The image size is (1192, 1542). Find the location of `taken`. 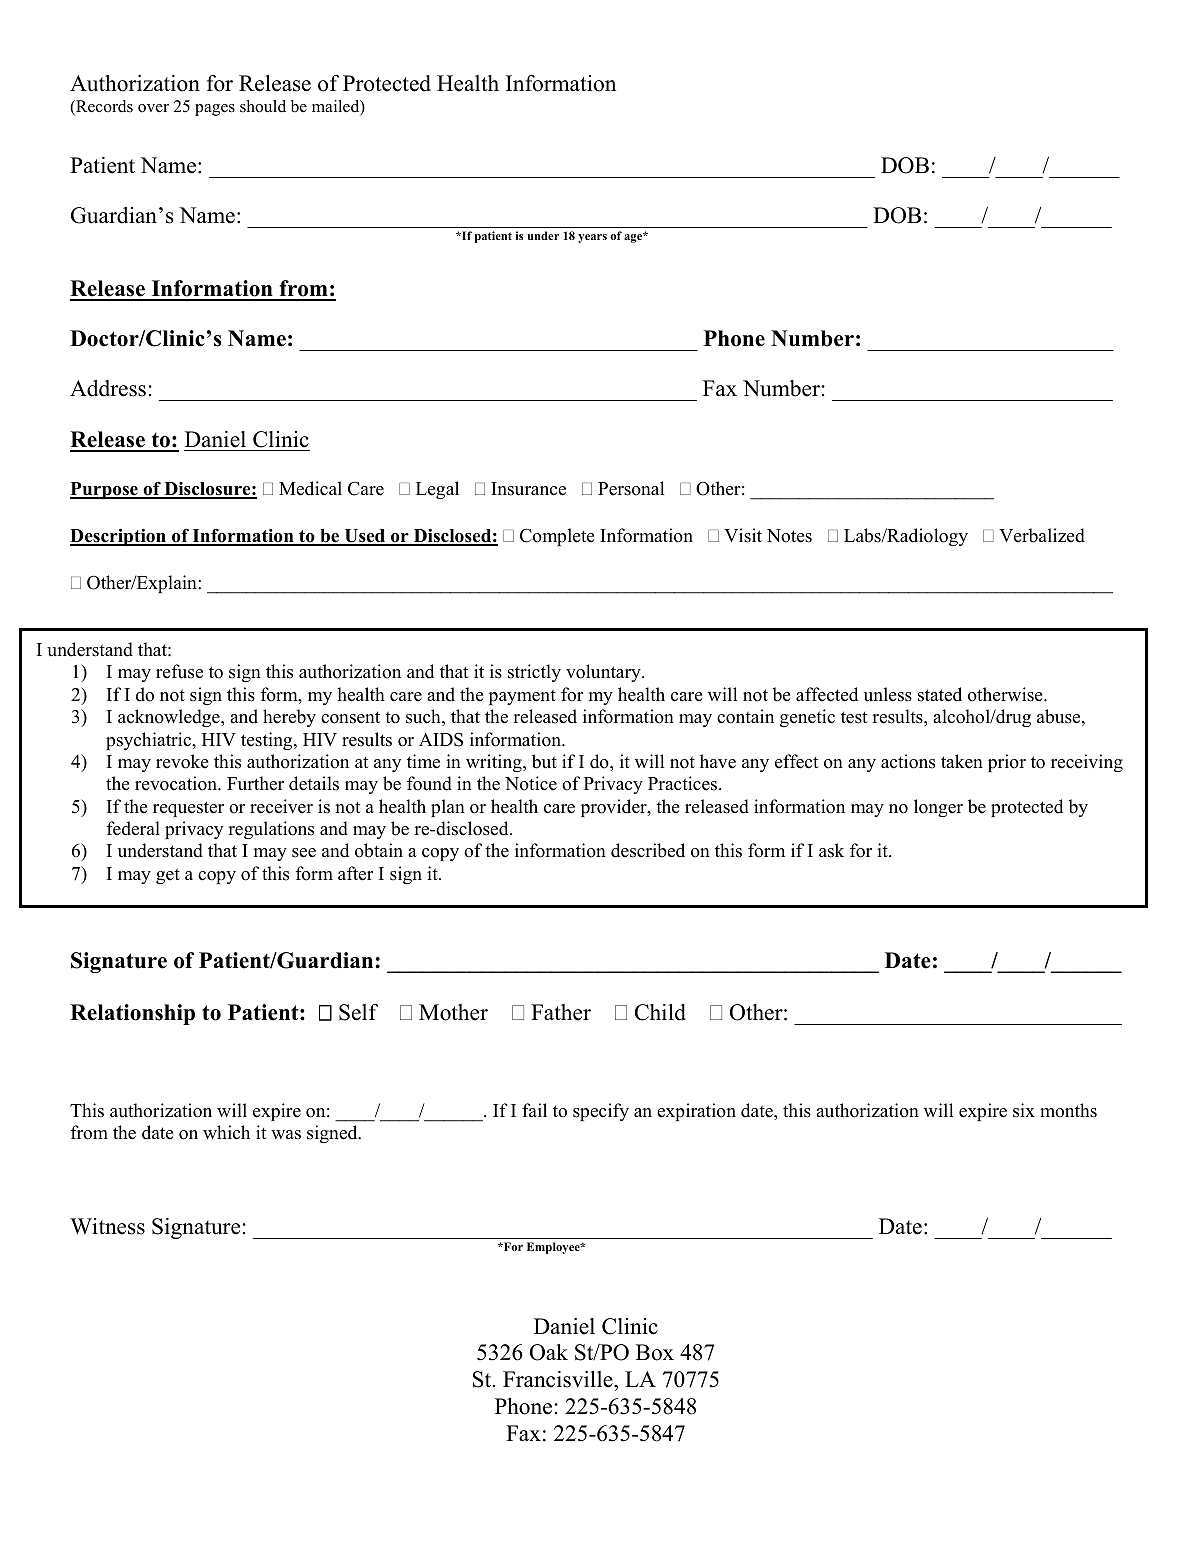

taken is located at coordinates (962, 761).
